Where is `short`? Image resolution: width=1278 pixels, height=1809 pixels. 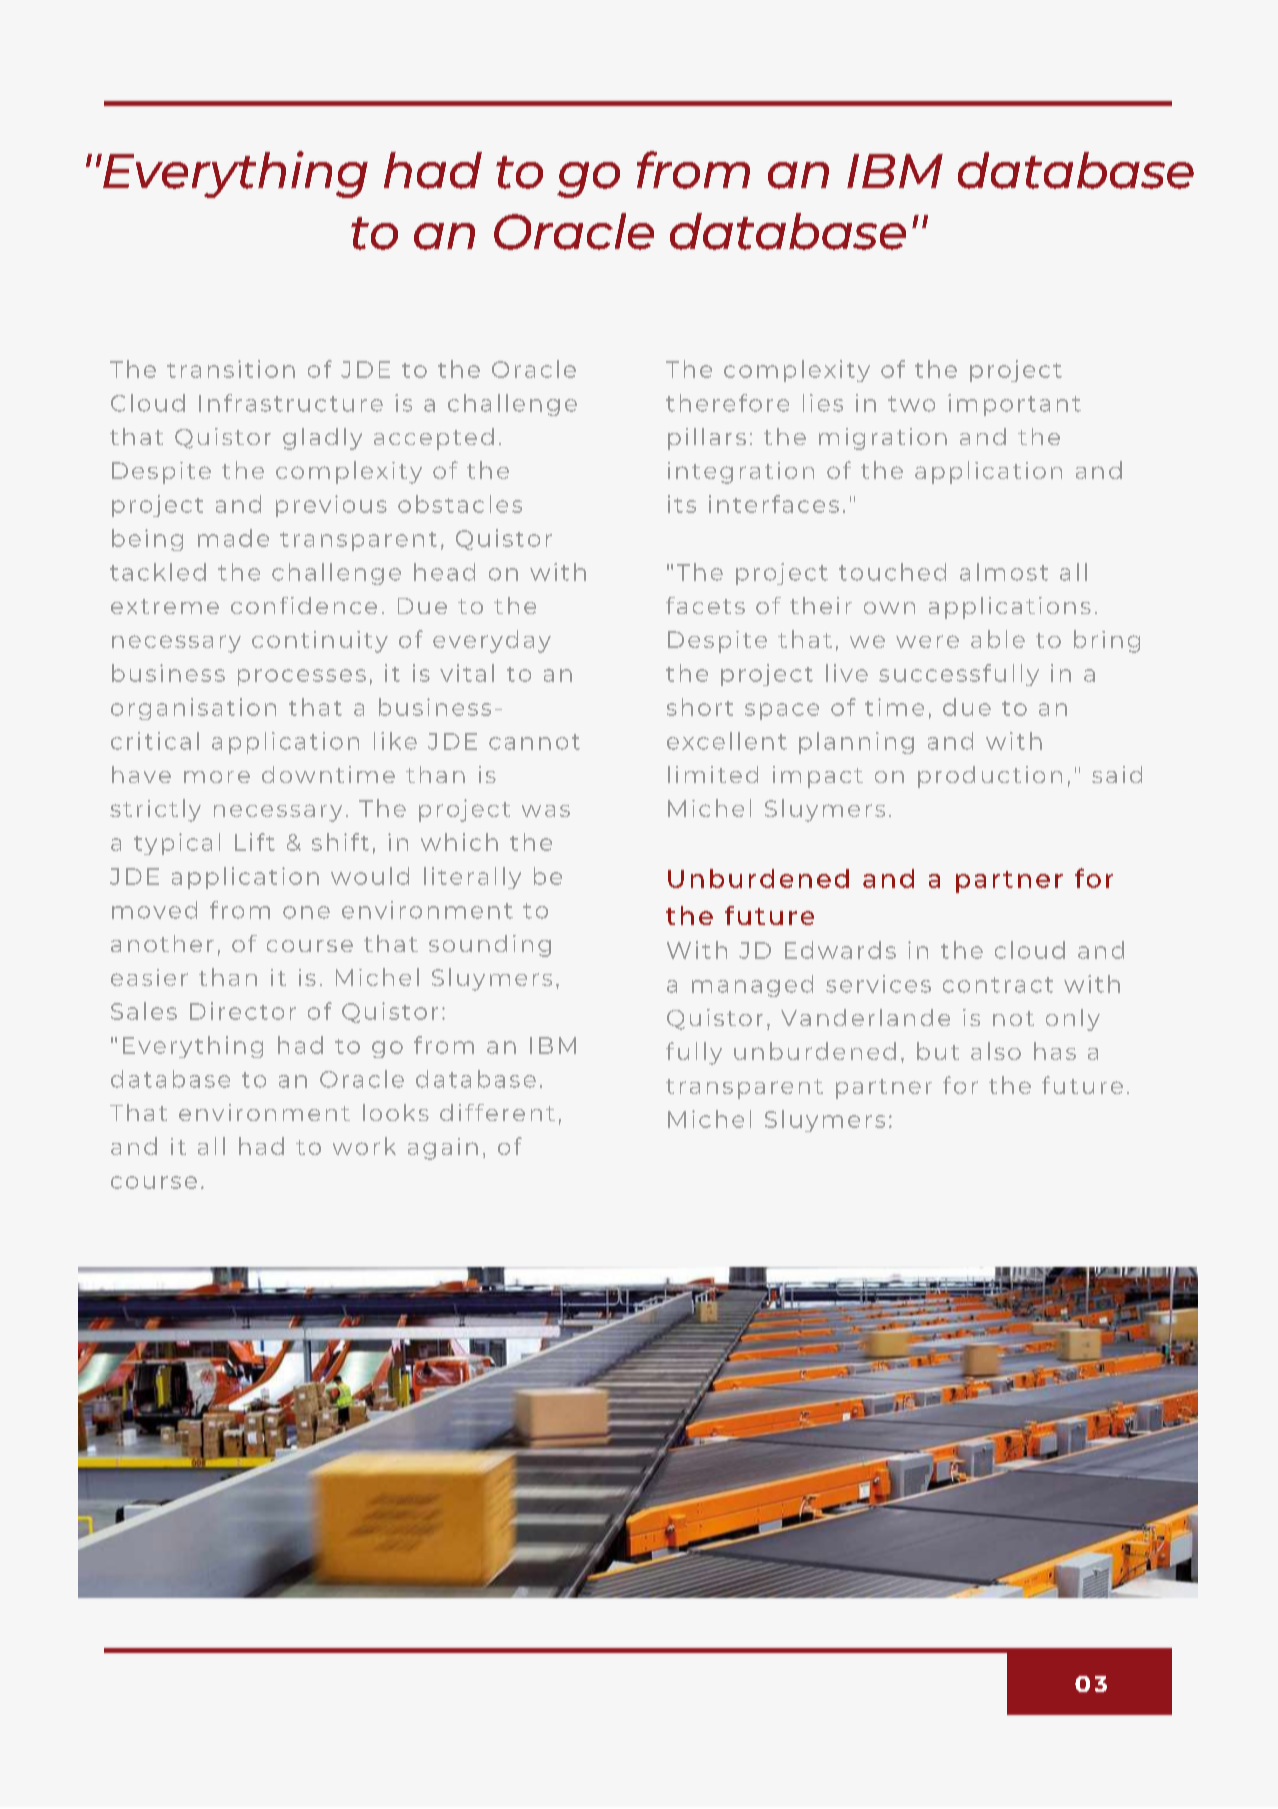 short is located at coordinates (700, 707).
